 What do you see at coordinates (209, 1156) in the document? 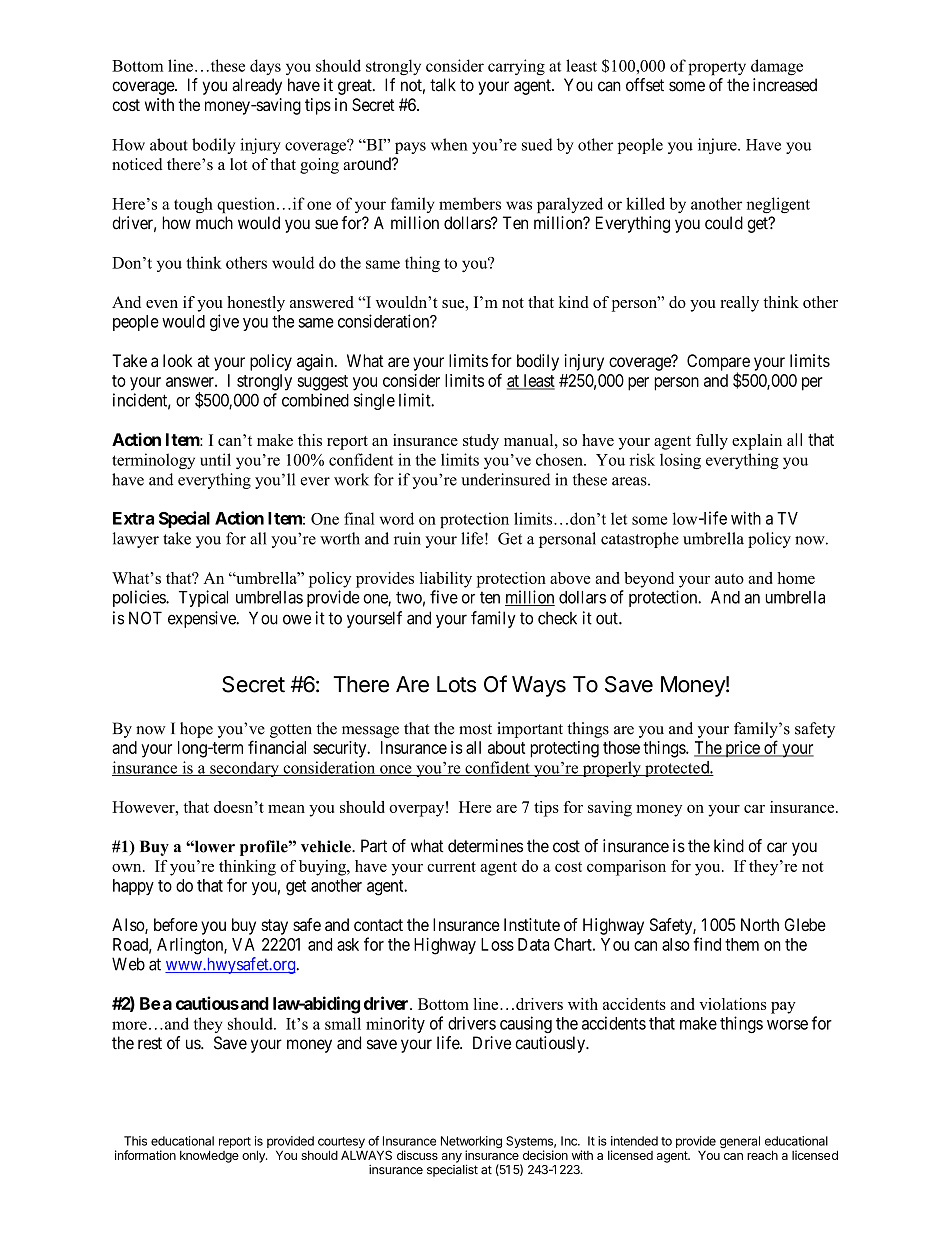
I see `knowledge` at bounding box center [209, 1156].
